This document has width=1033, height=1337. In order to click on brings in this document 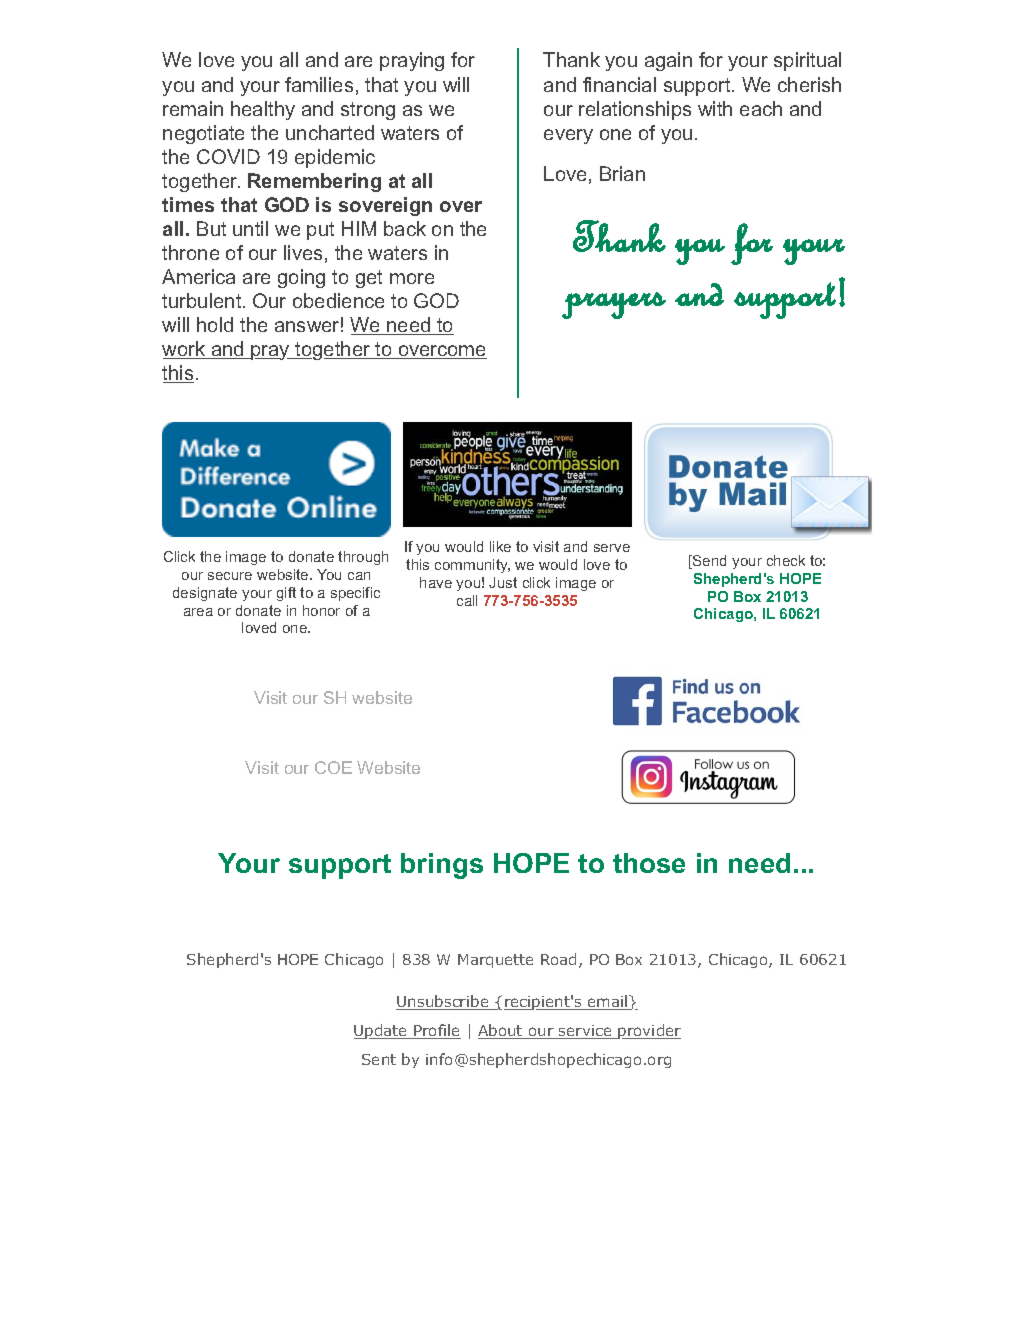, I will do `click(442, 866)`.
